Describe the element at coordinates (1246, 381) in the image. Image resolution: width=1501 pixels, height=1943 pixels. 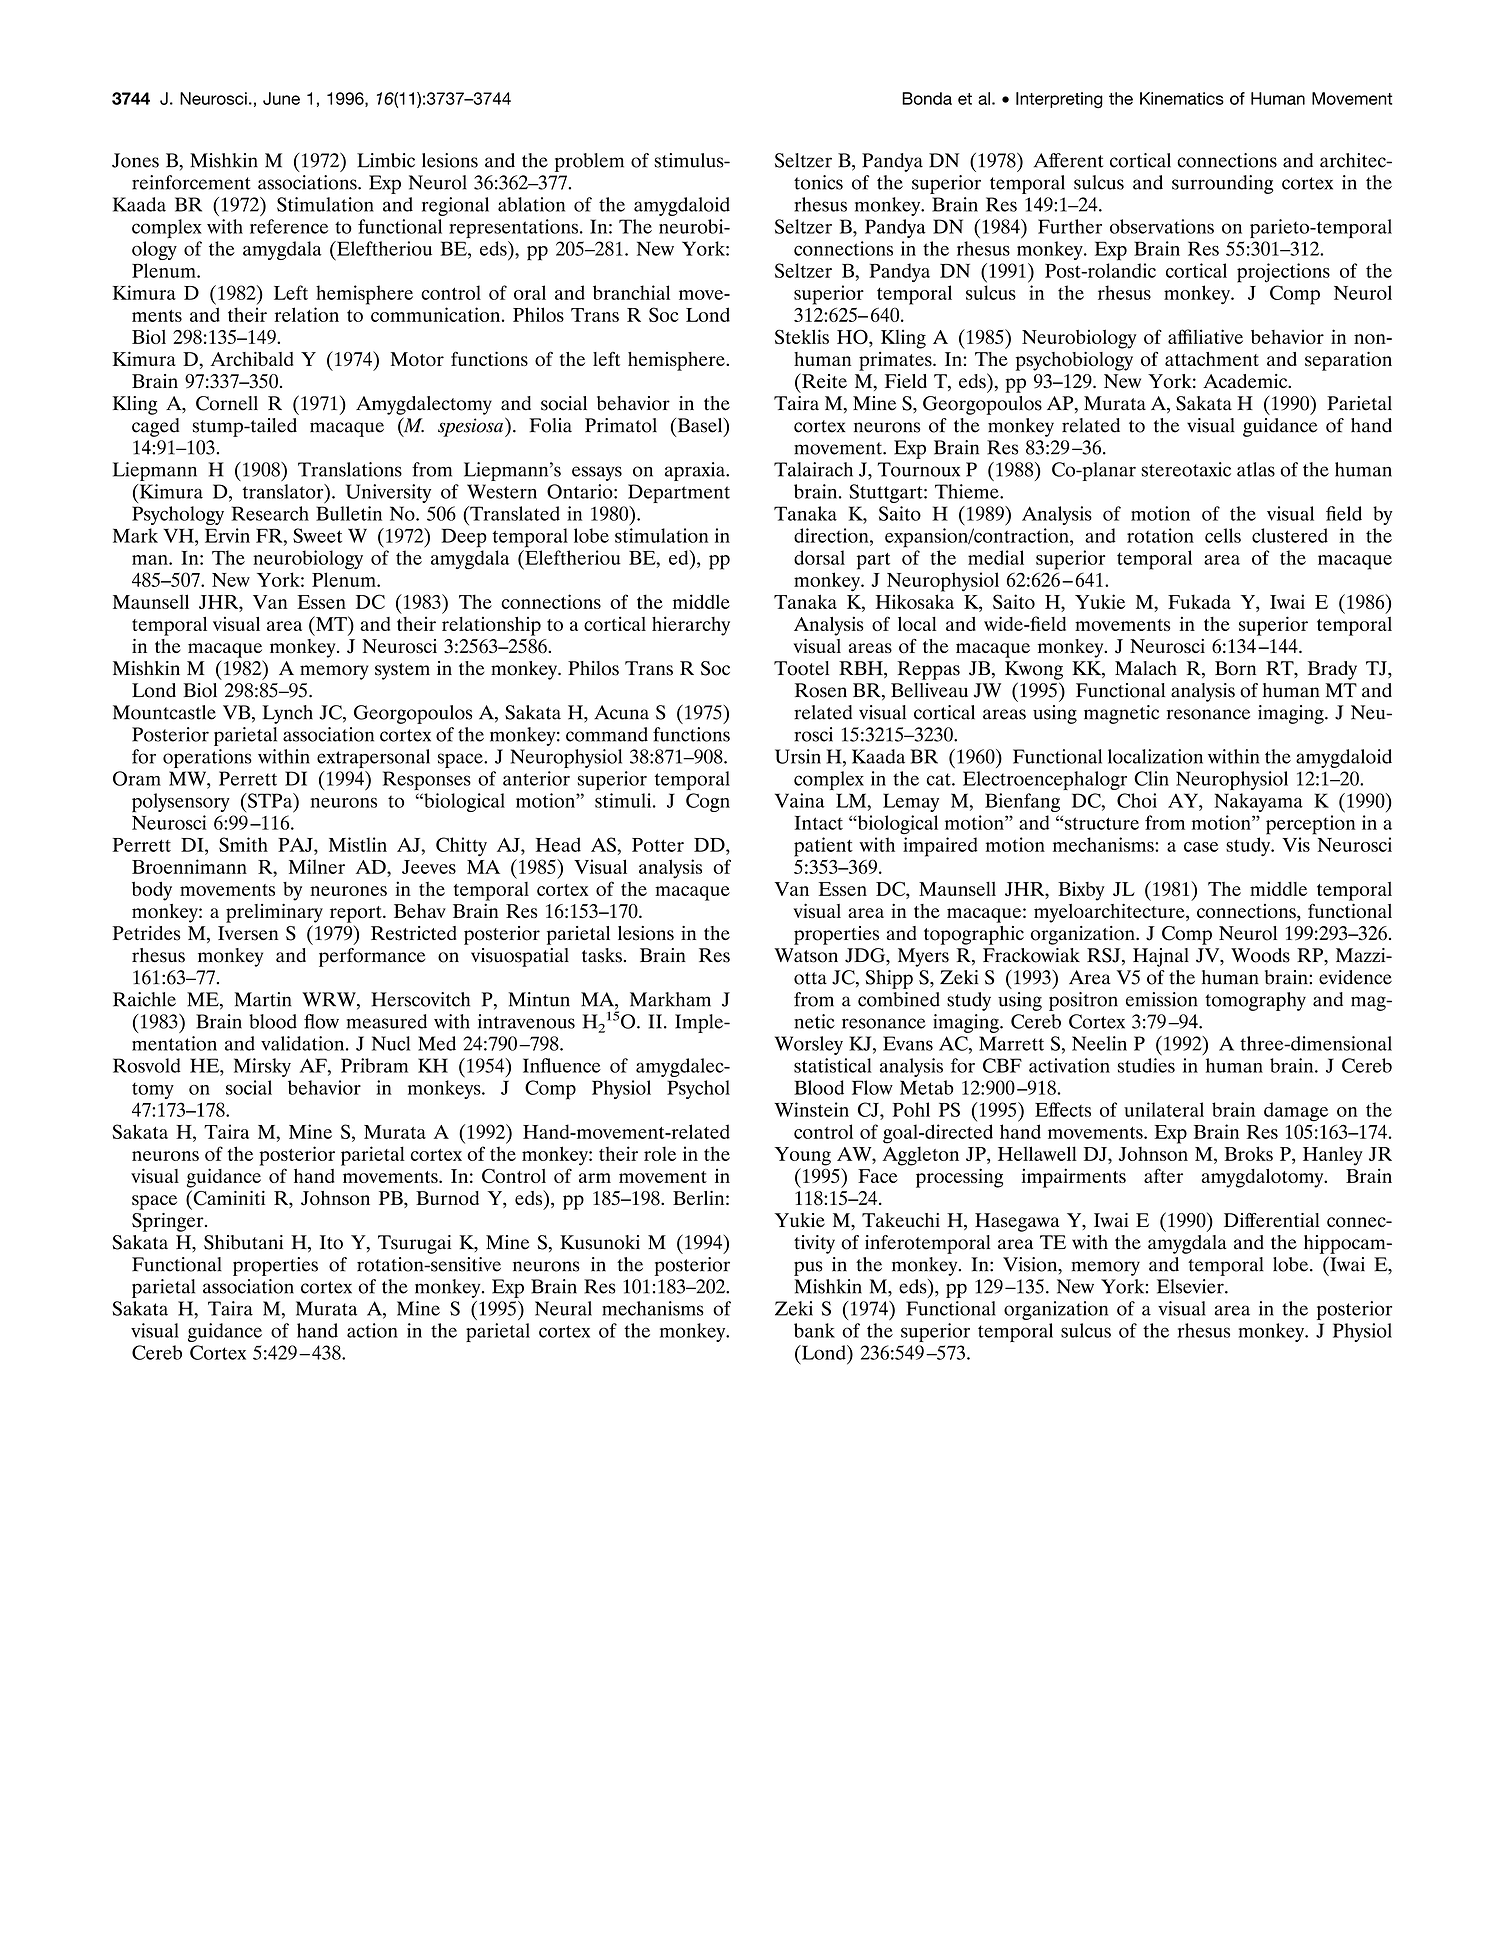
I see `Academic` at that location.
